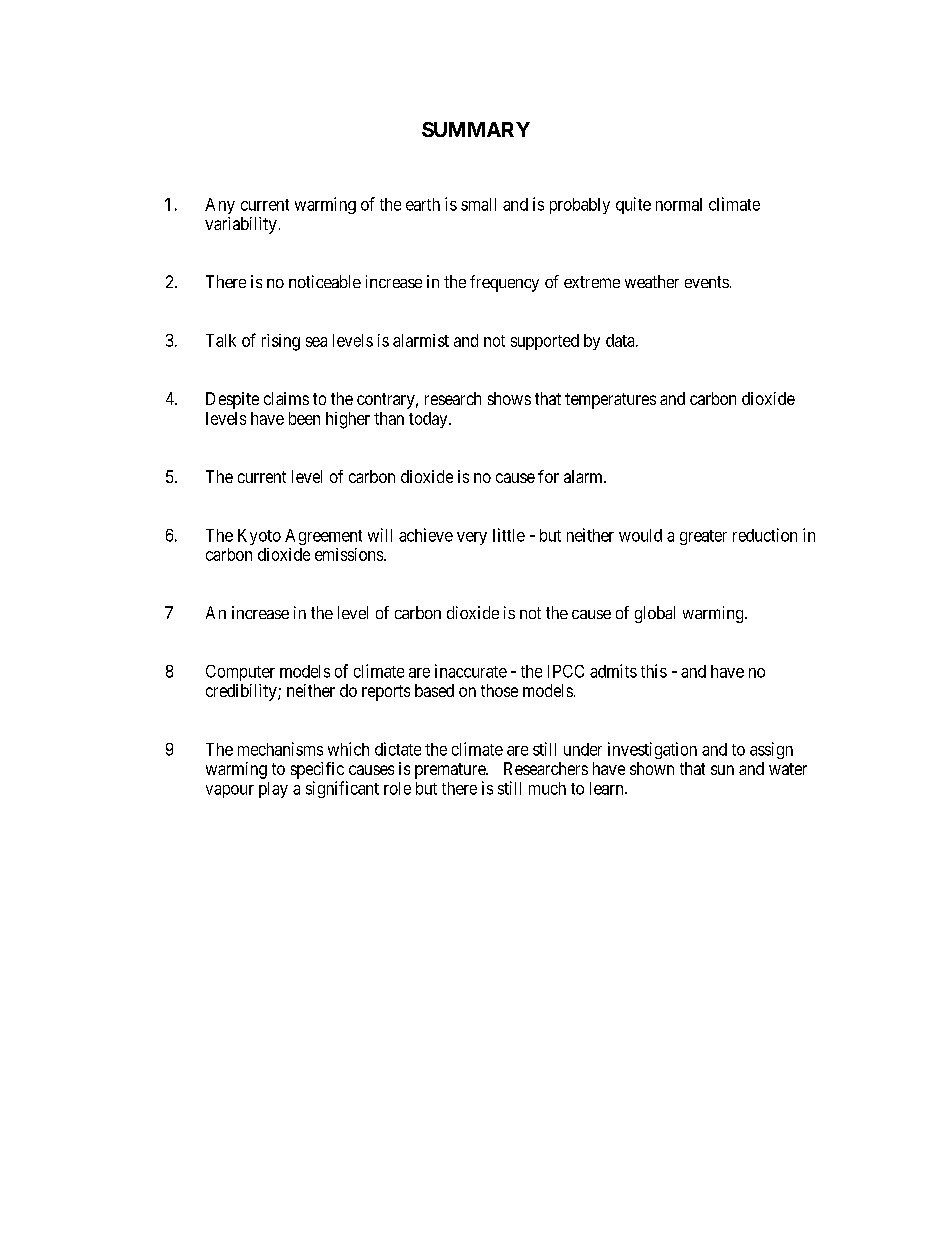 This document has height=1233, width=952. I want to click on sun, so click(722, 770).
